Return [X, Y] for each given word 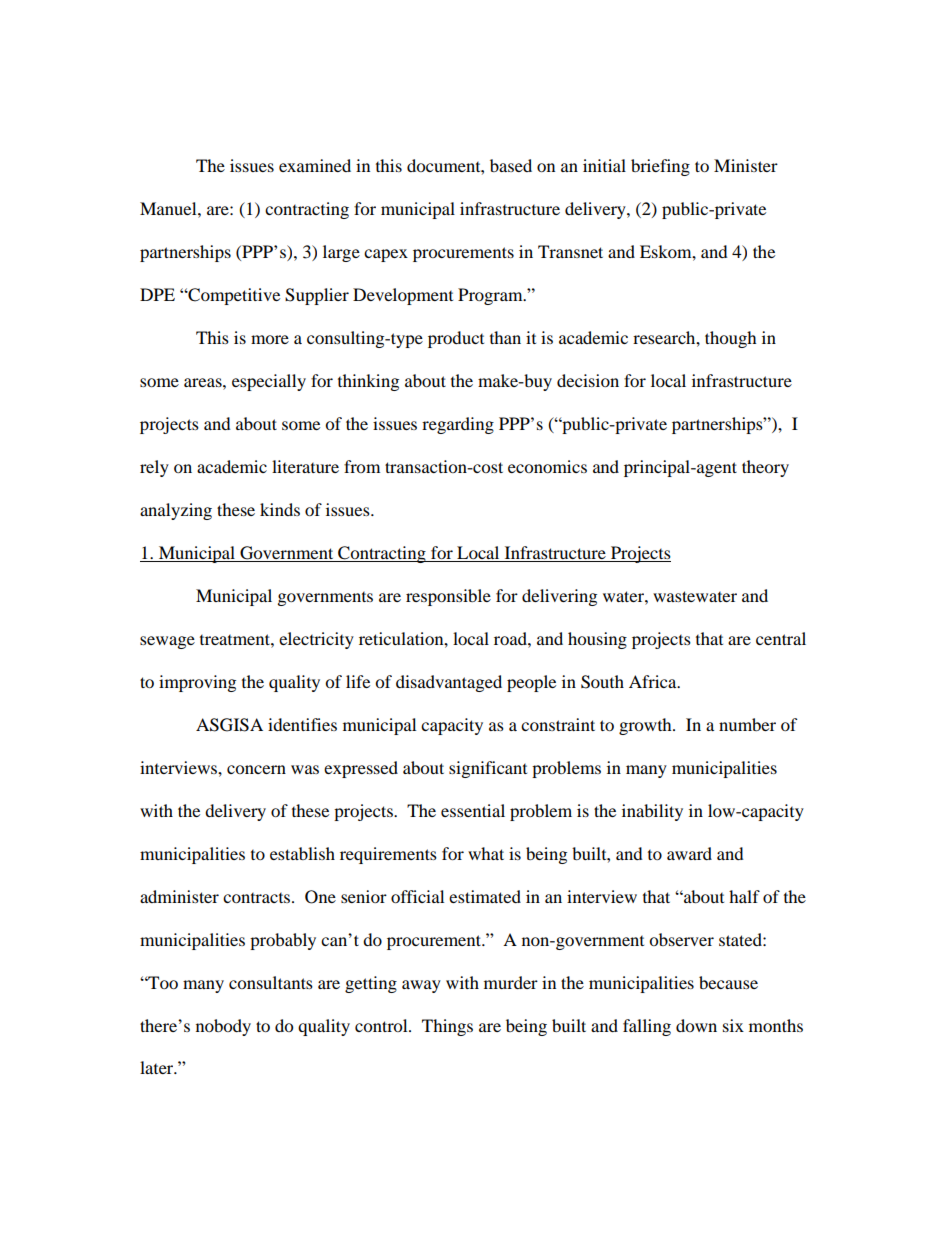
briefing [660, 167]
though [731, 339]
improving [197, 683]
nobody [223, 1027]
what [486, 853]
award [689, 853]
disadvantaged [449, 683]
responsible [448, 597]
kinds [280, 509]
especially [269, 382]
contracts [258, 898]
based [511, 165]
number [747, 724]
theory [765, 468]
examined [315, 165]
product [456, 339]
